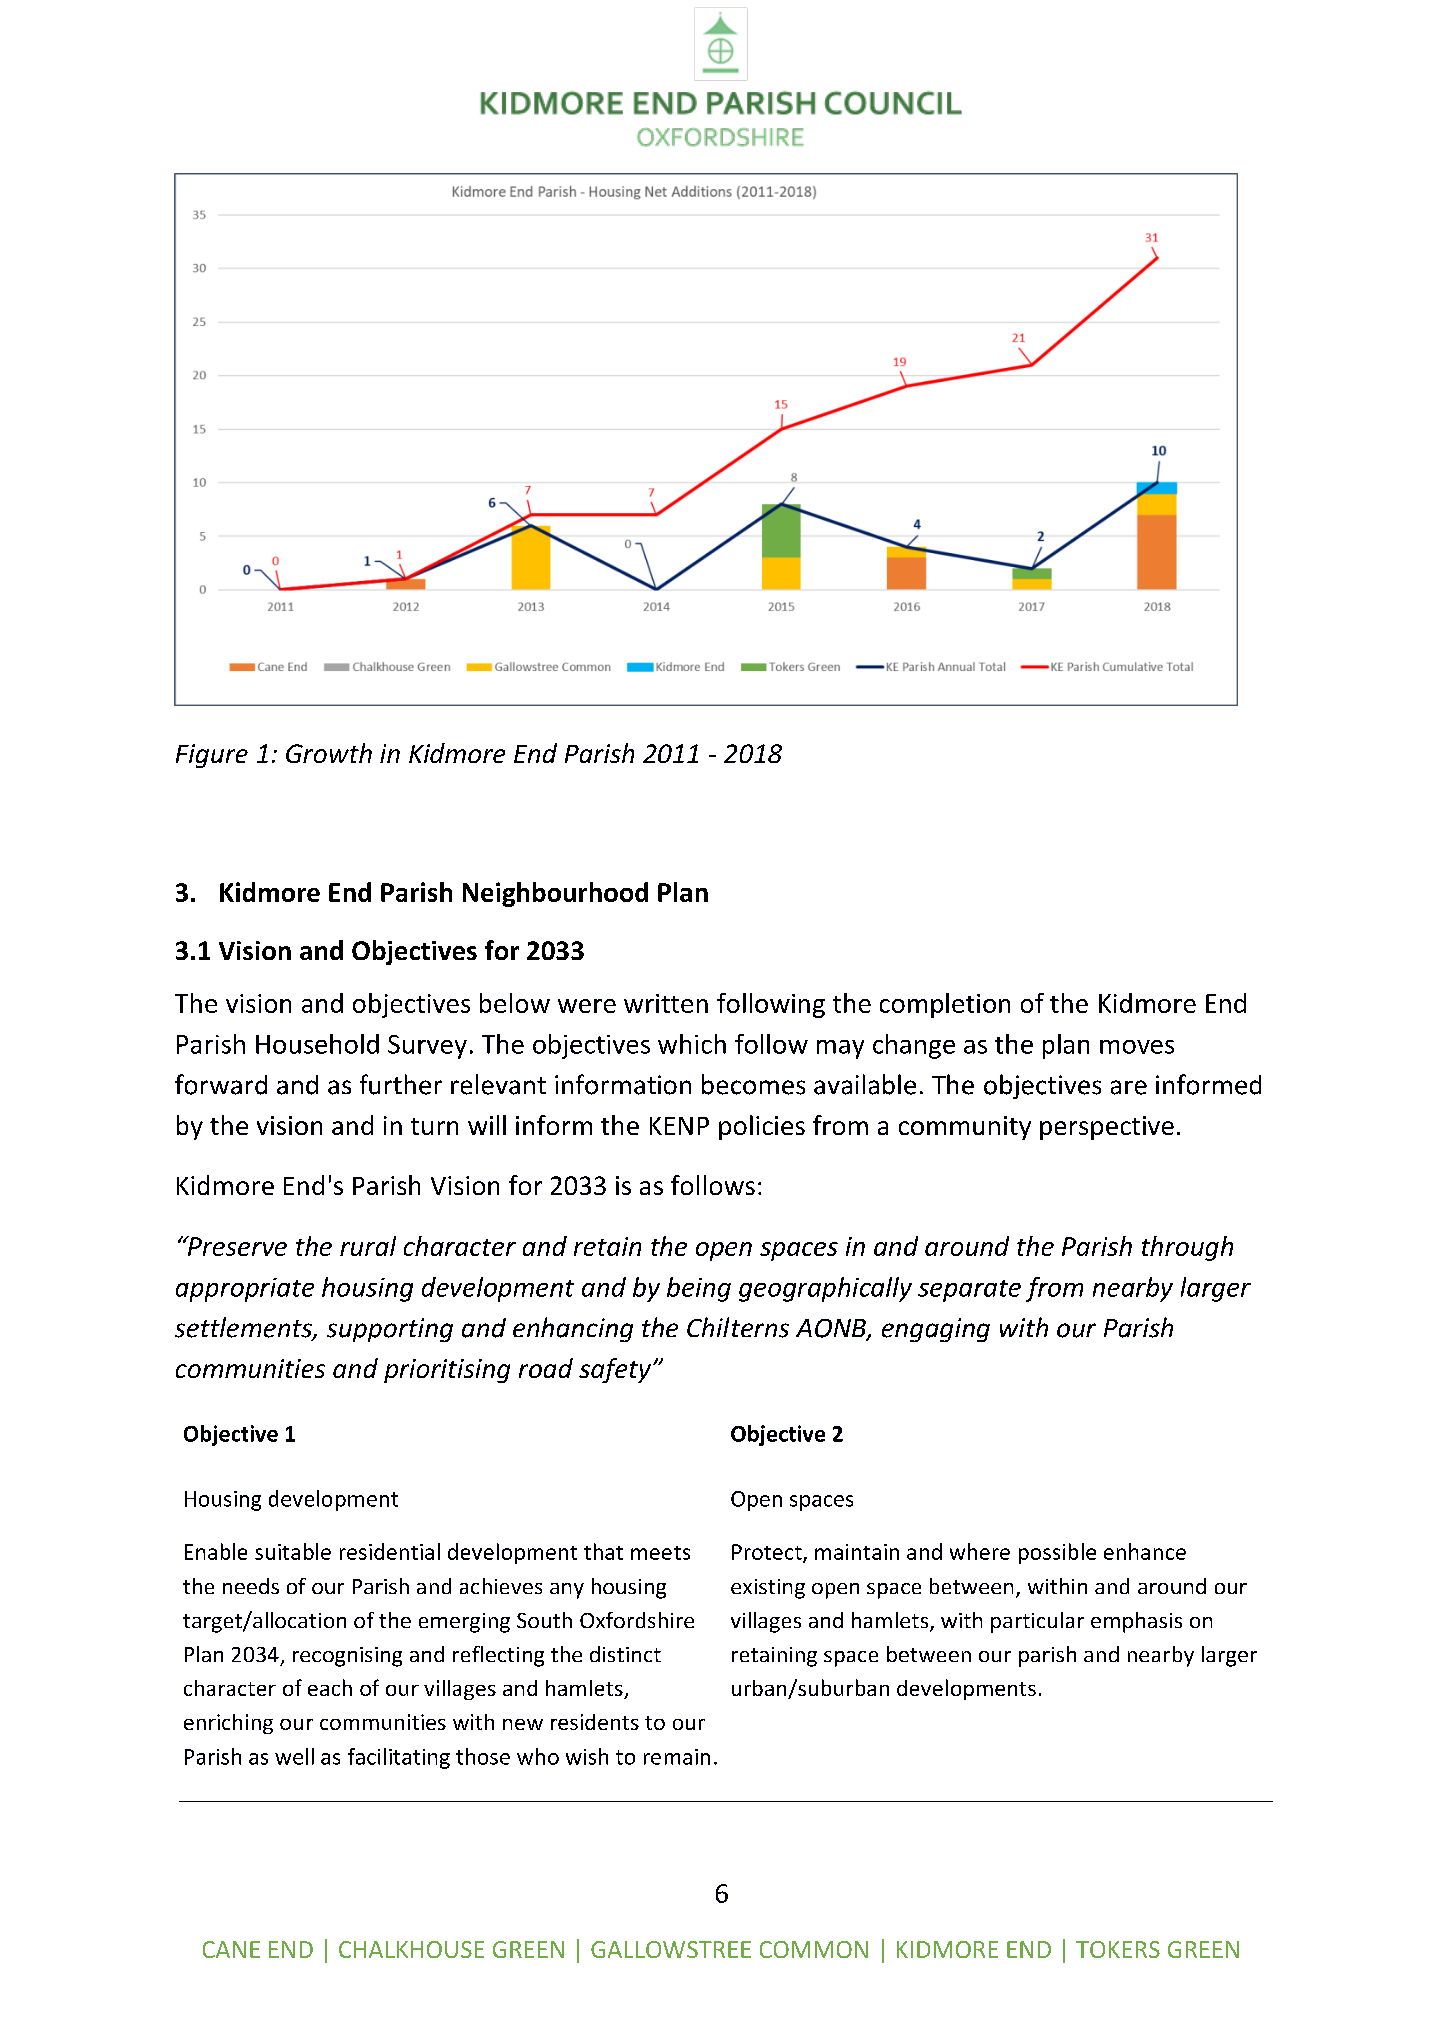 Image resolution: width=1443 pixels, height=2041 pixels. Describe the element at coordinates (231, 1949) in the screenshot. I see `CANE` at that location.
